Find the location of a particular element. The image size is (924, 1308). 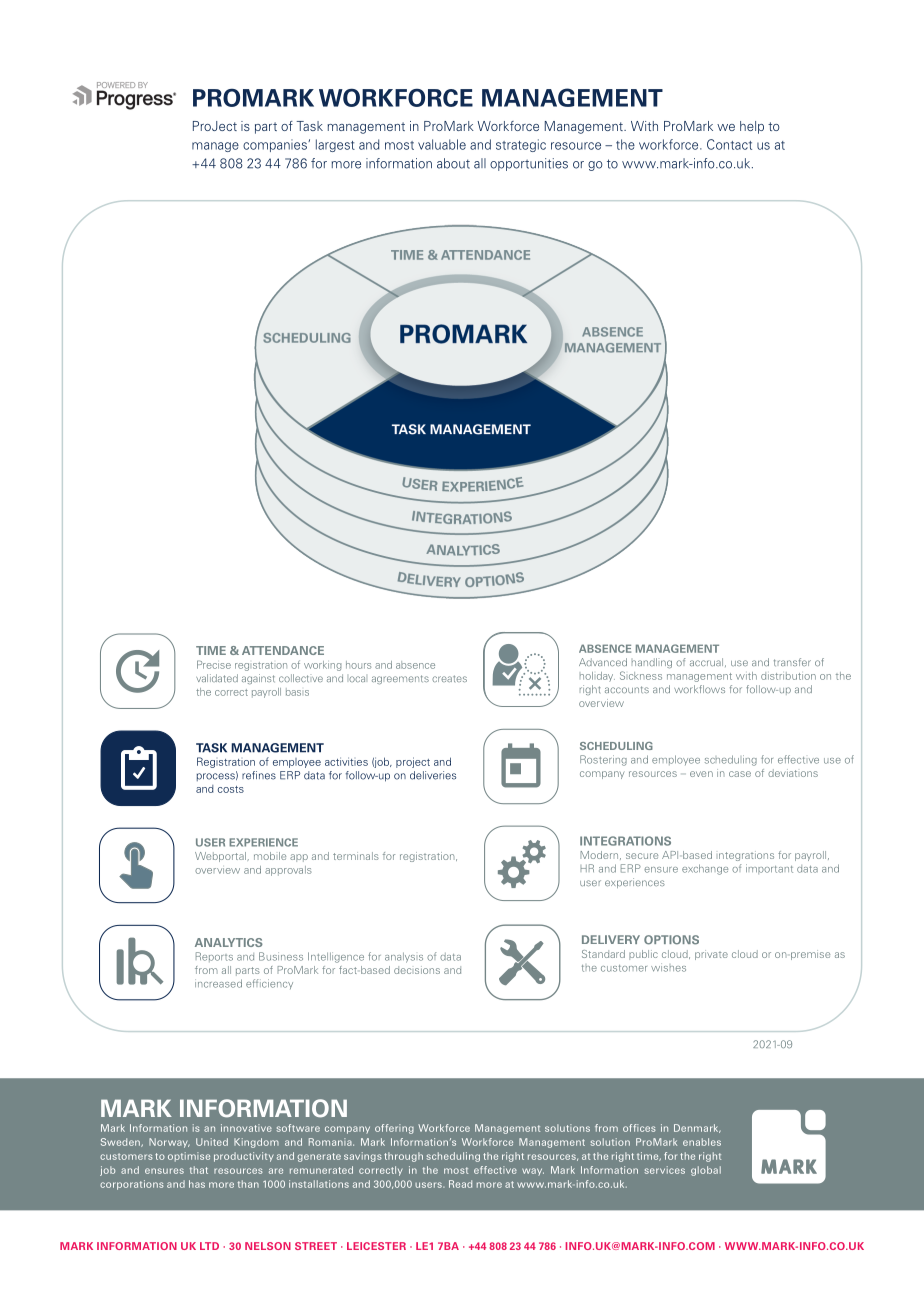

workflows is located at coordinates (699, 689).
